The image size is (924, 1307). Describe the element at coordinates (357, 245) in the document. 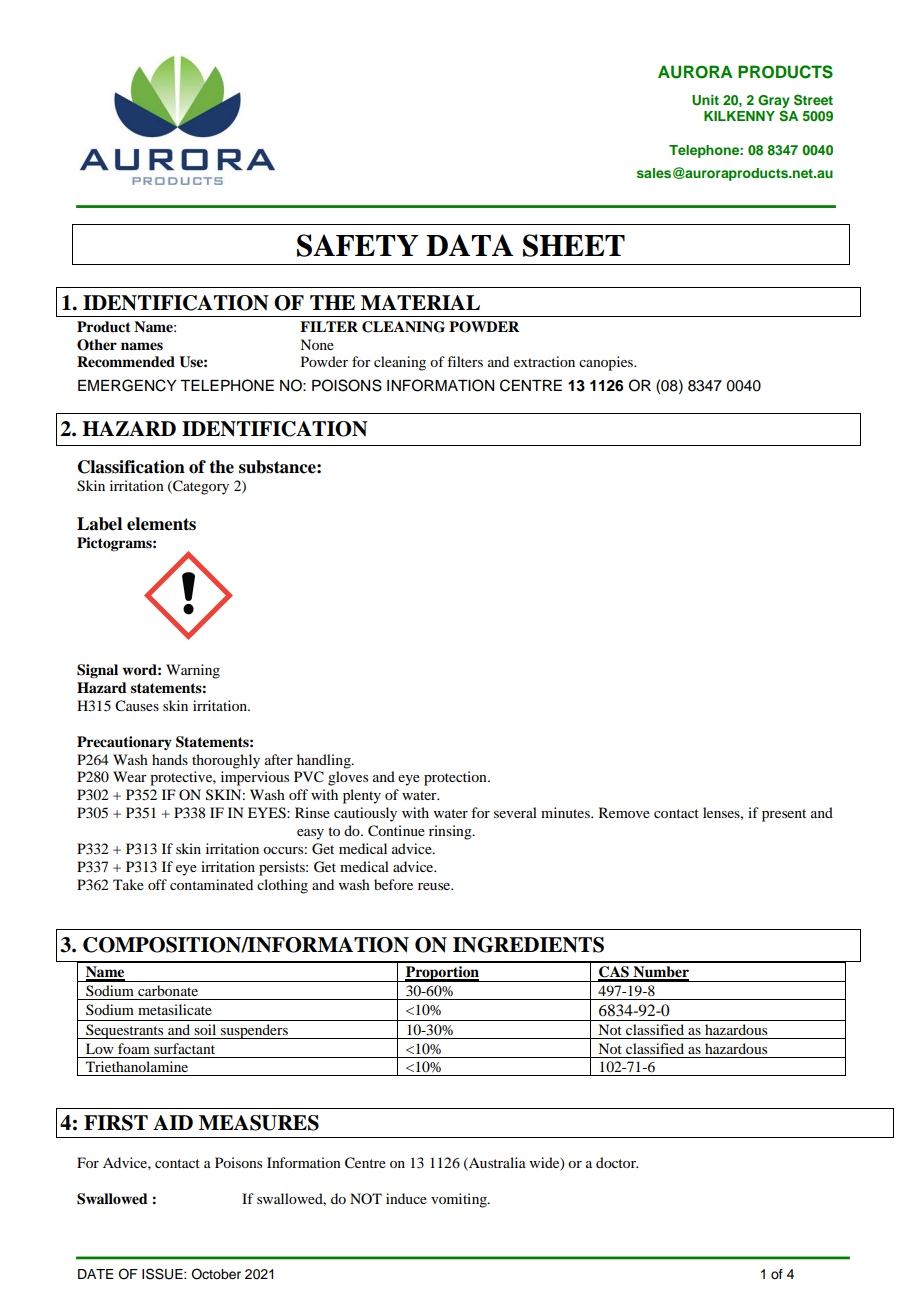

I see `SAFETY` at that location.
